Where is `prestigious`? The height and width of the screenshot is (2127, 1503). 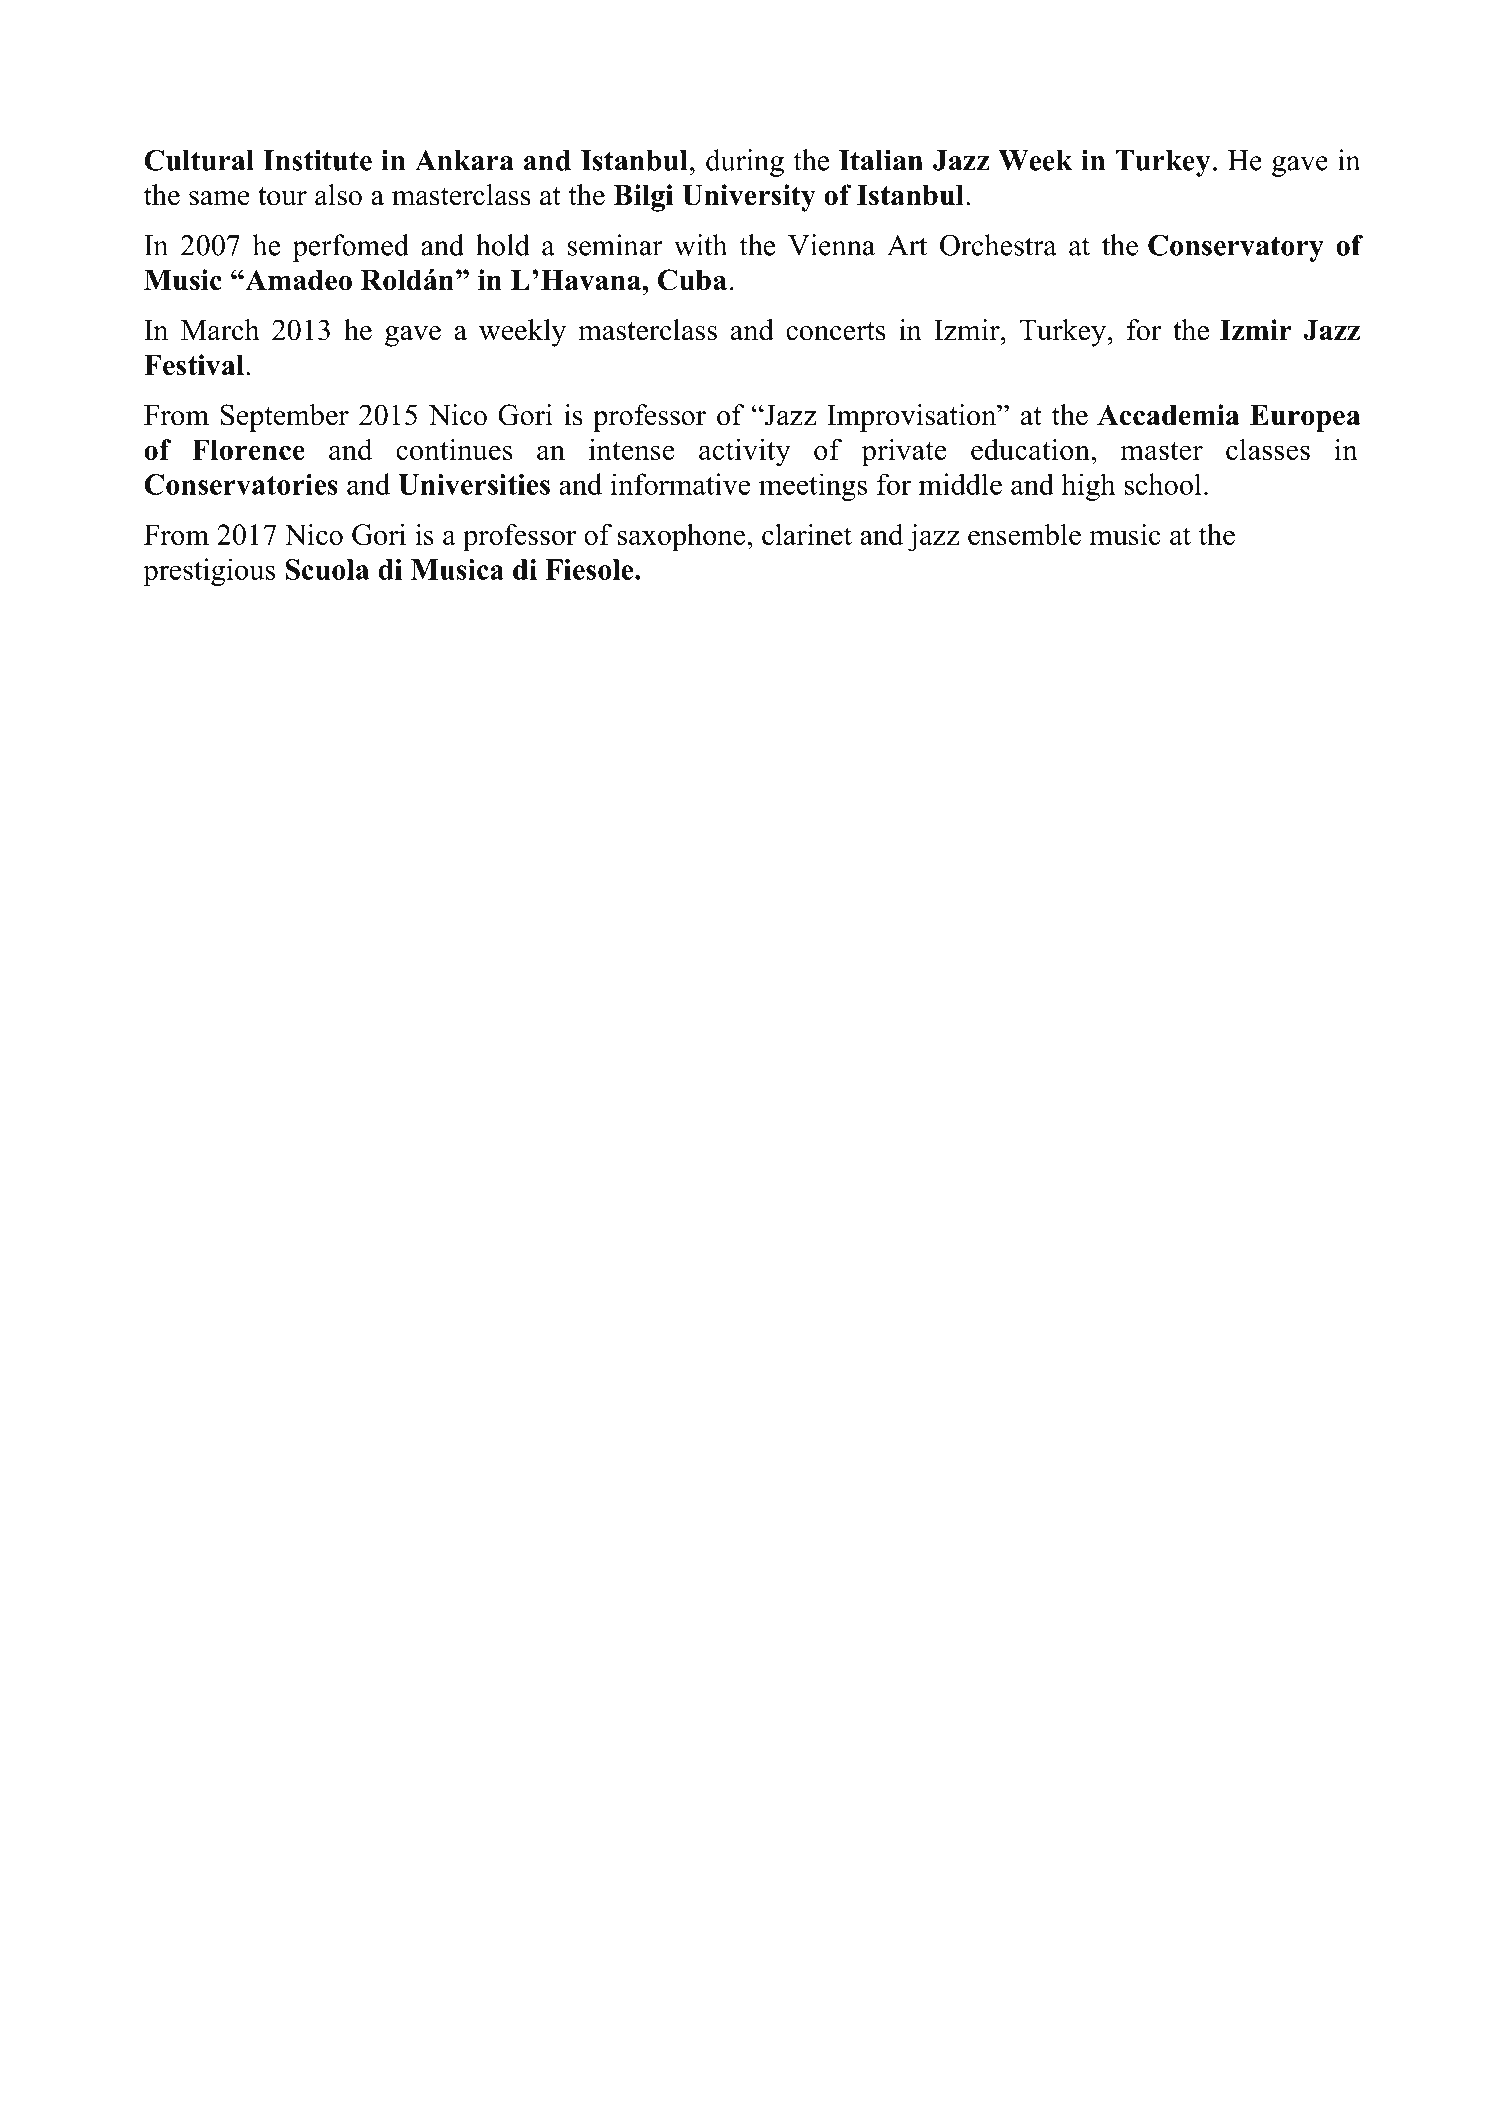 prestigious is located at coordinates (209, 572).
